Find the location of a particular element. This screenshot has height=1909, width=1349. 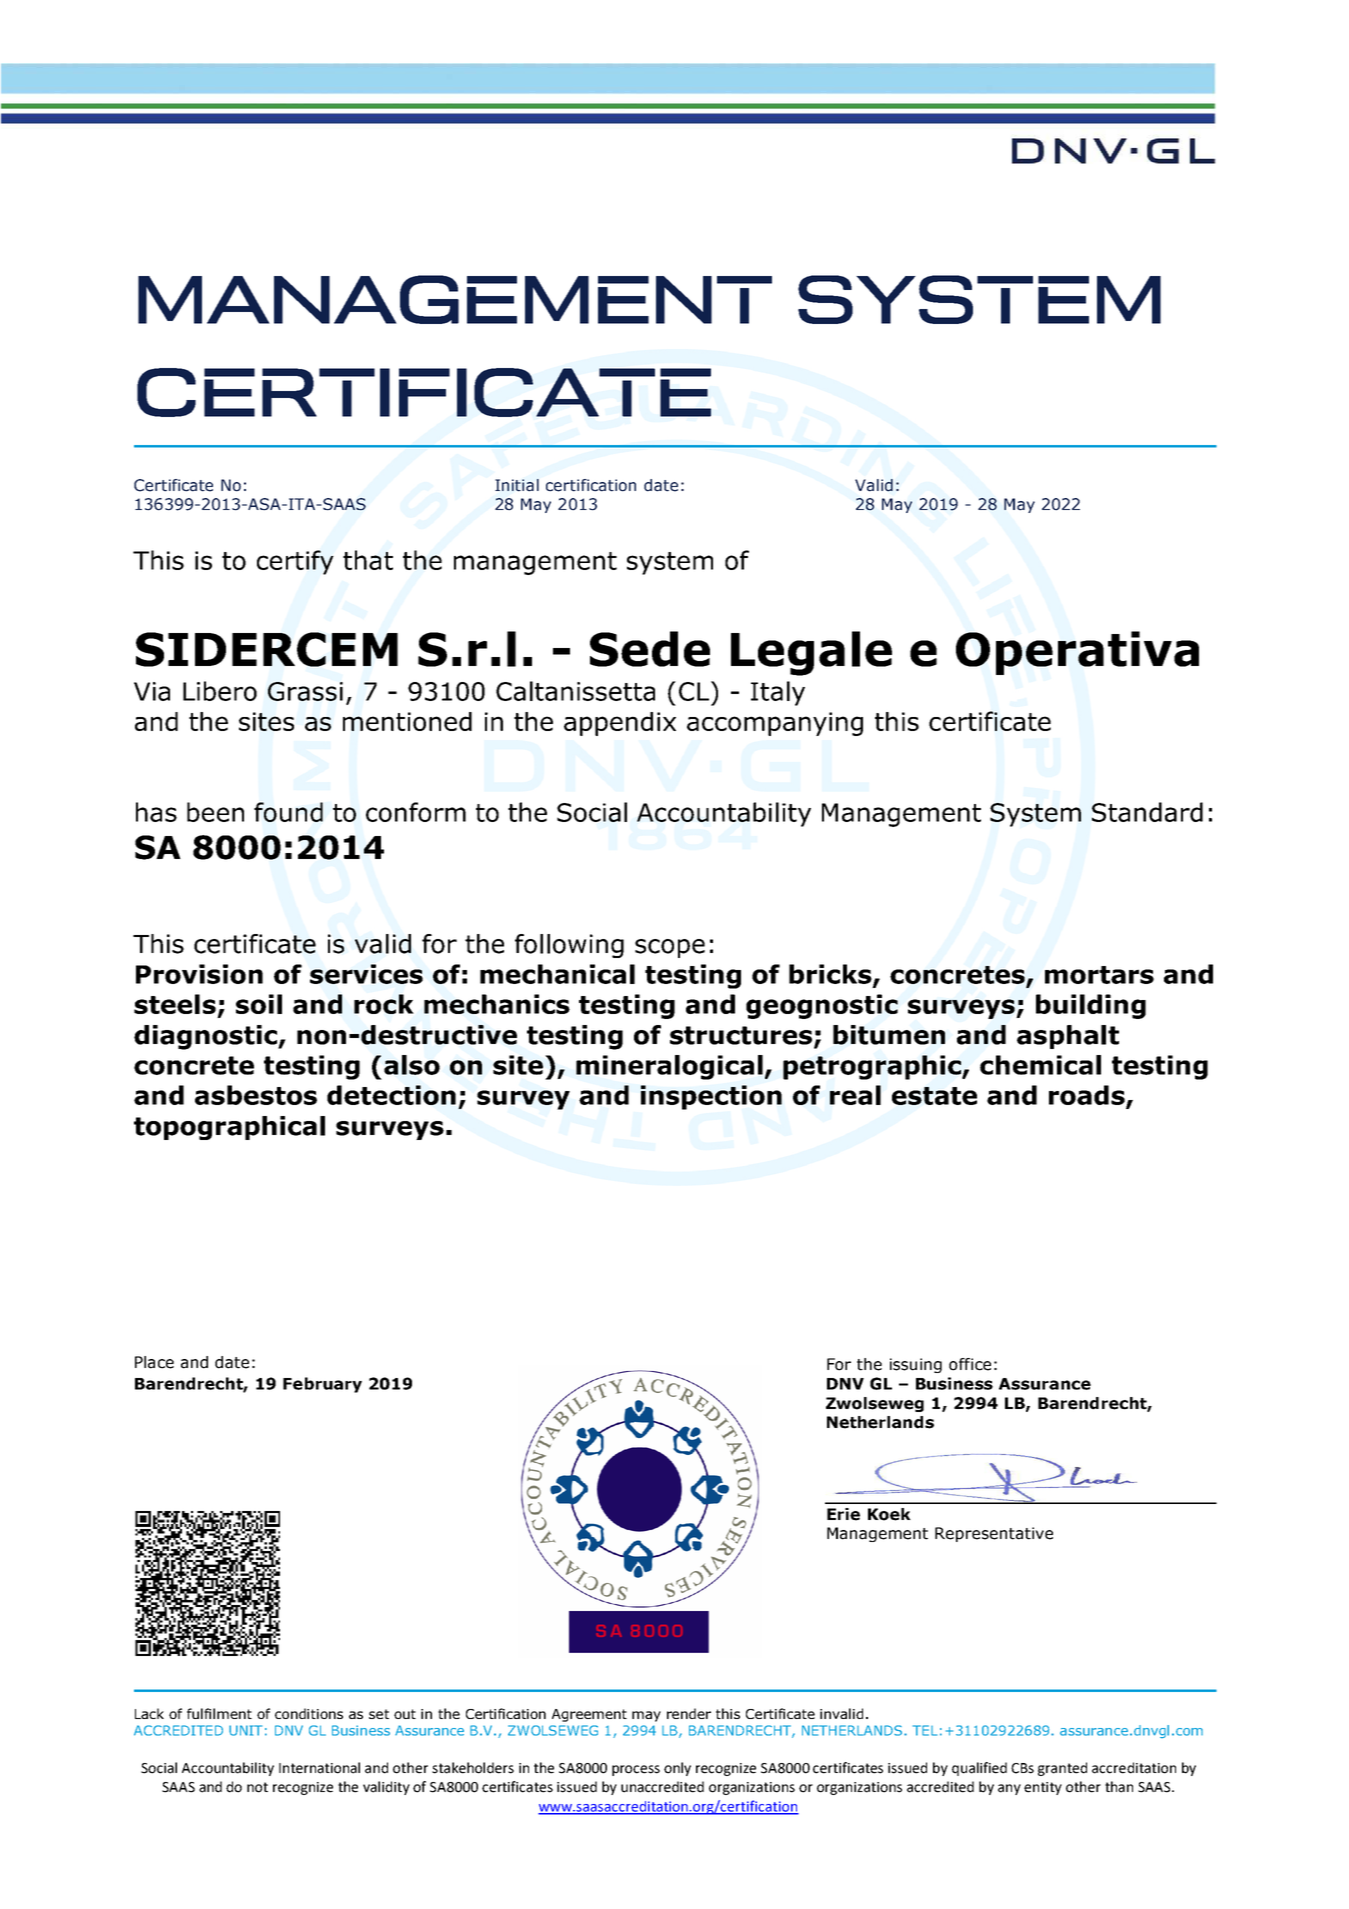

certify is located at coordinates (295, 562).
